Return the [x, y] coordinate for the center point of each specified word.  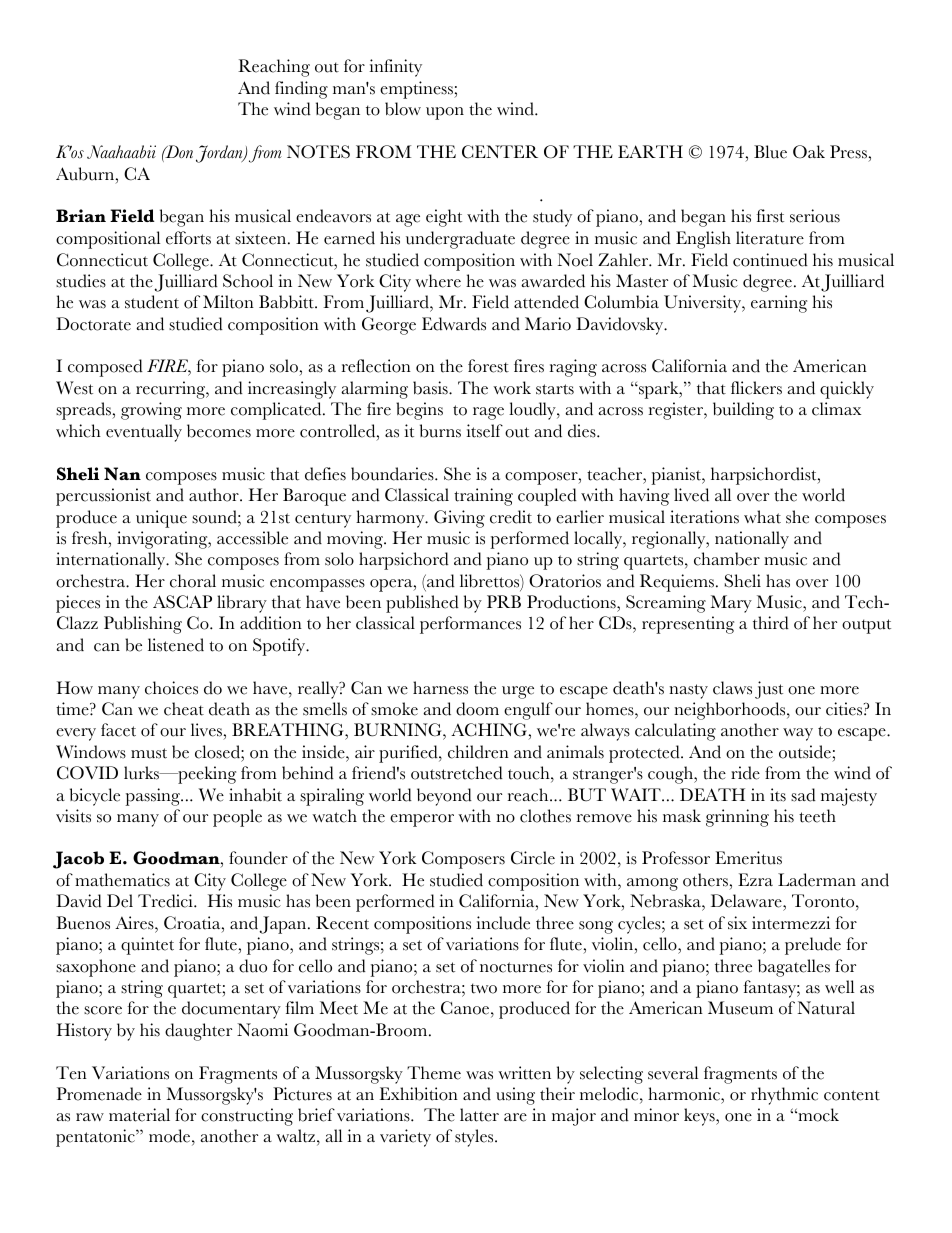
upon [445, 113]
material [139, 1115]
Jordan [220, 154]
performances [470, 625]
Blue [770, 152]
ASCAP [182, 602]
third [771, 623]
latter [479, 1115]
